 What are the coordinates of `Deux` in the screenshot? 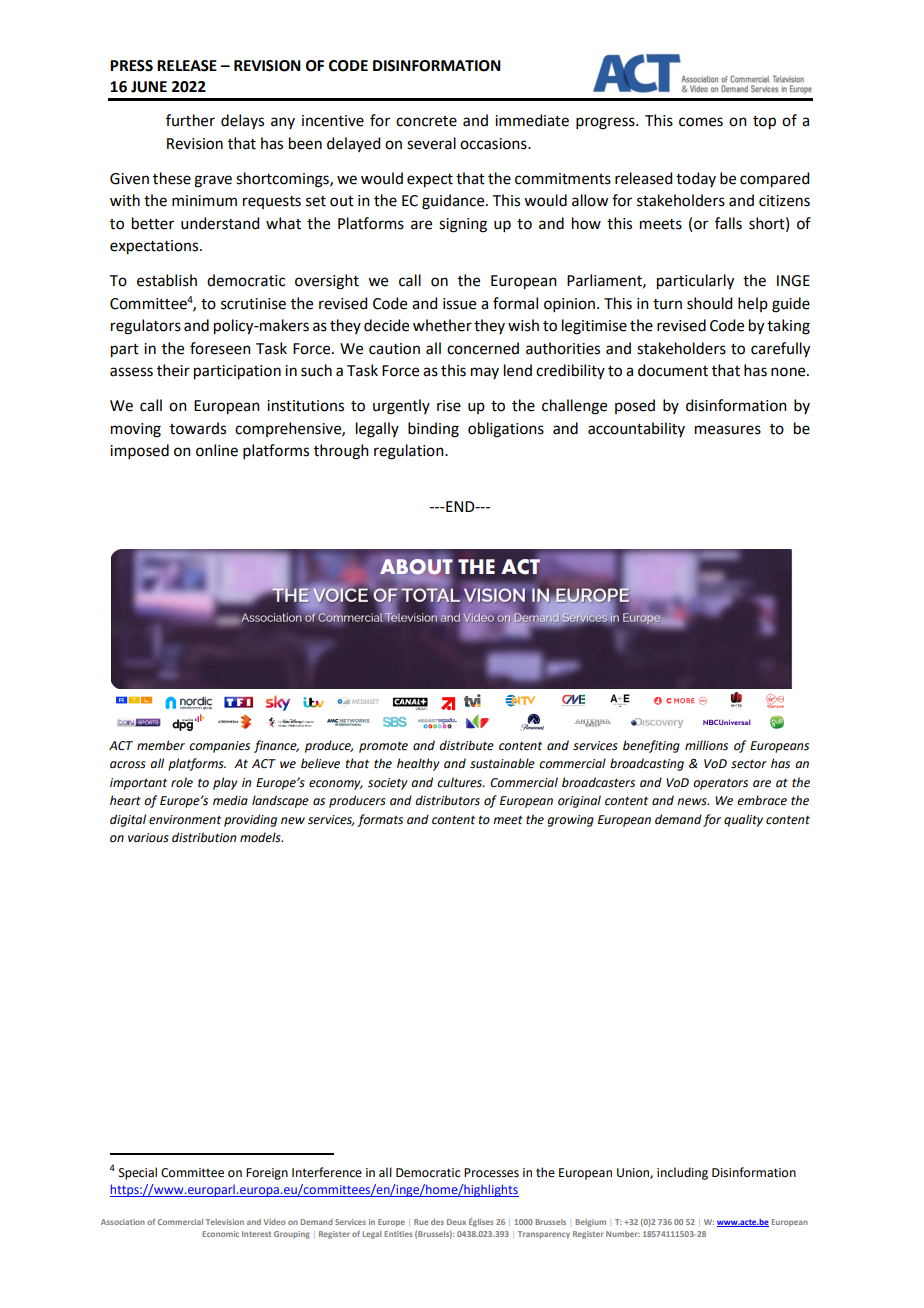 It's located at (456, 1222).
